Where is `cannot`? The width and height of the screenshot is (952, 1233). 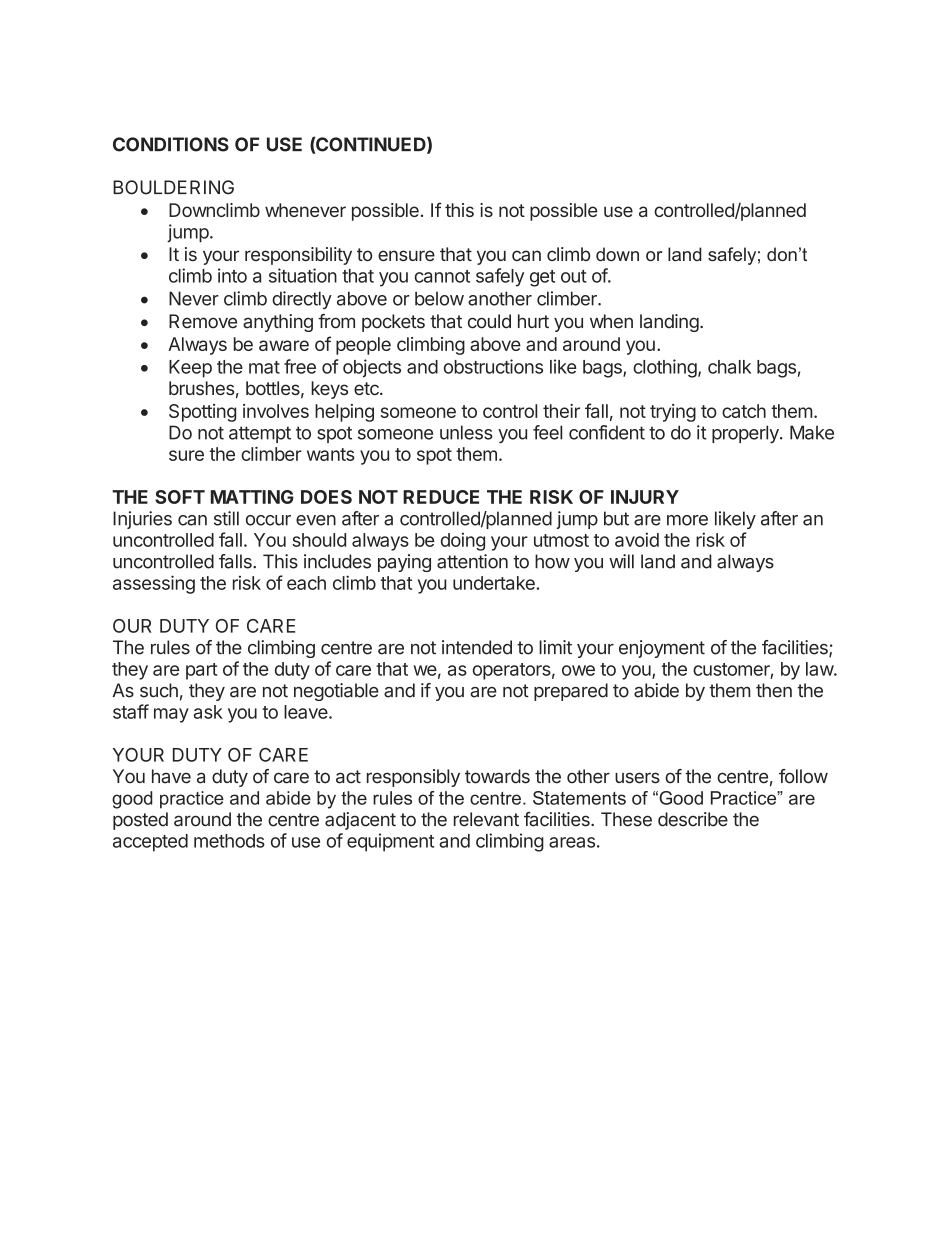 cannot is located at coordinates (442, 276).
